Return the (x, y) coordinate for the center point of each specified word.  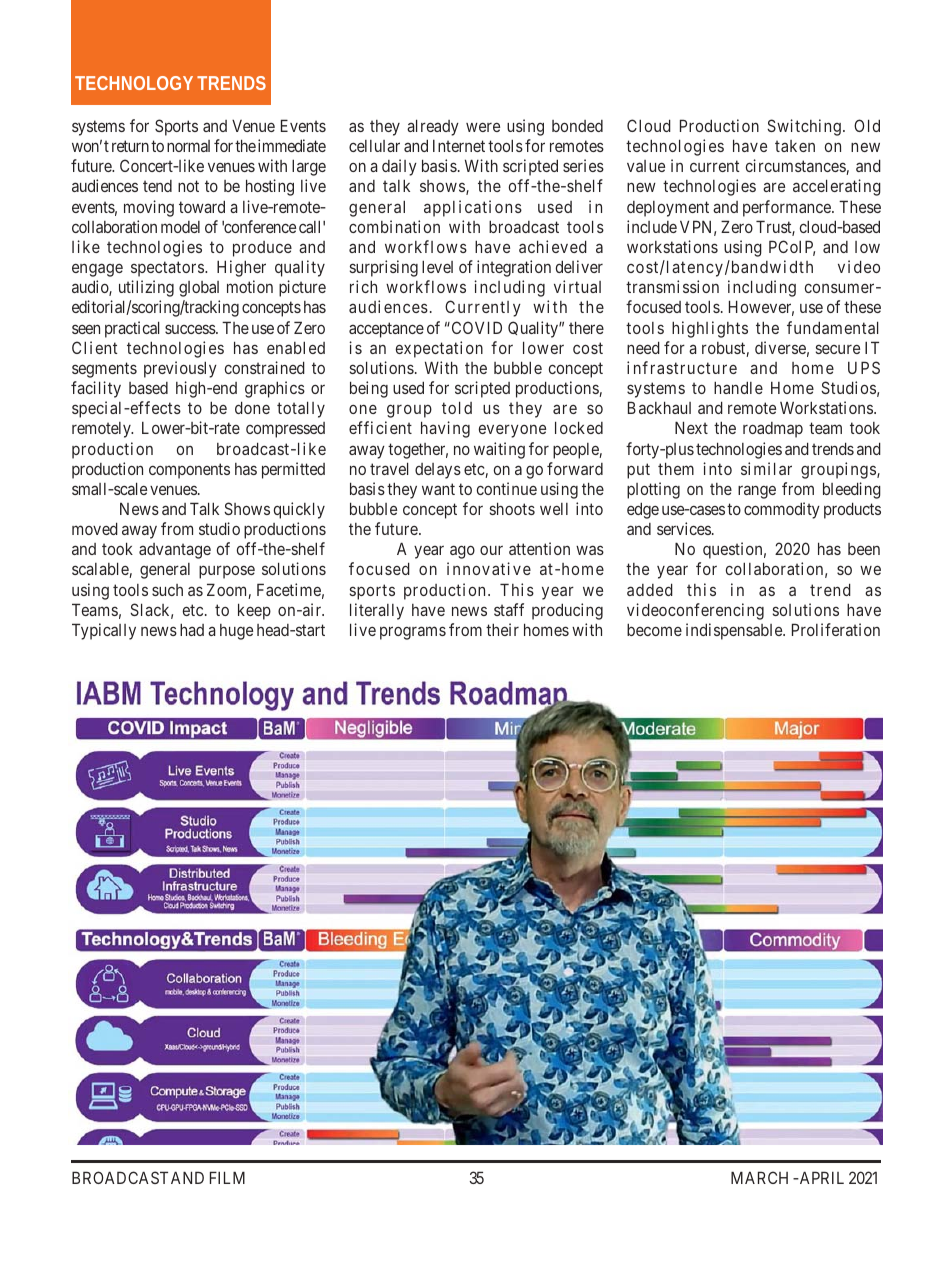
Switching (804, 127)
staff (509, 609)
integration (514, 268)
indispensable (735, 631)
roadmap (773, 430)
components (189, 471)
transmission (672, 286)
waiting (499, 450)
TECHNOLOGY (134, 83)
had (192, 629)
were (483, 127)
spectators (167, 269)
